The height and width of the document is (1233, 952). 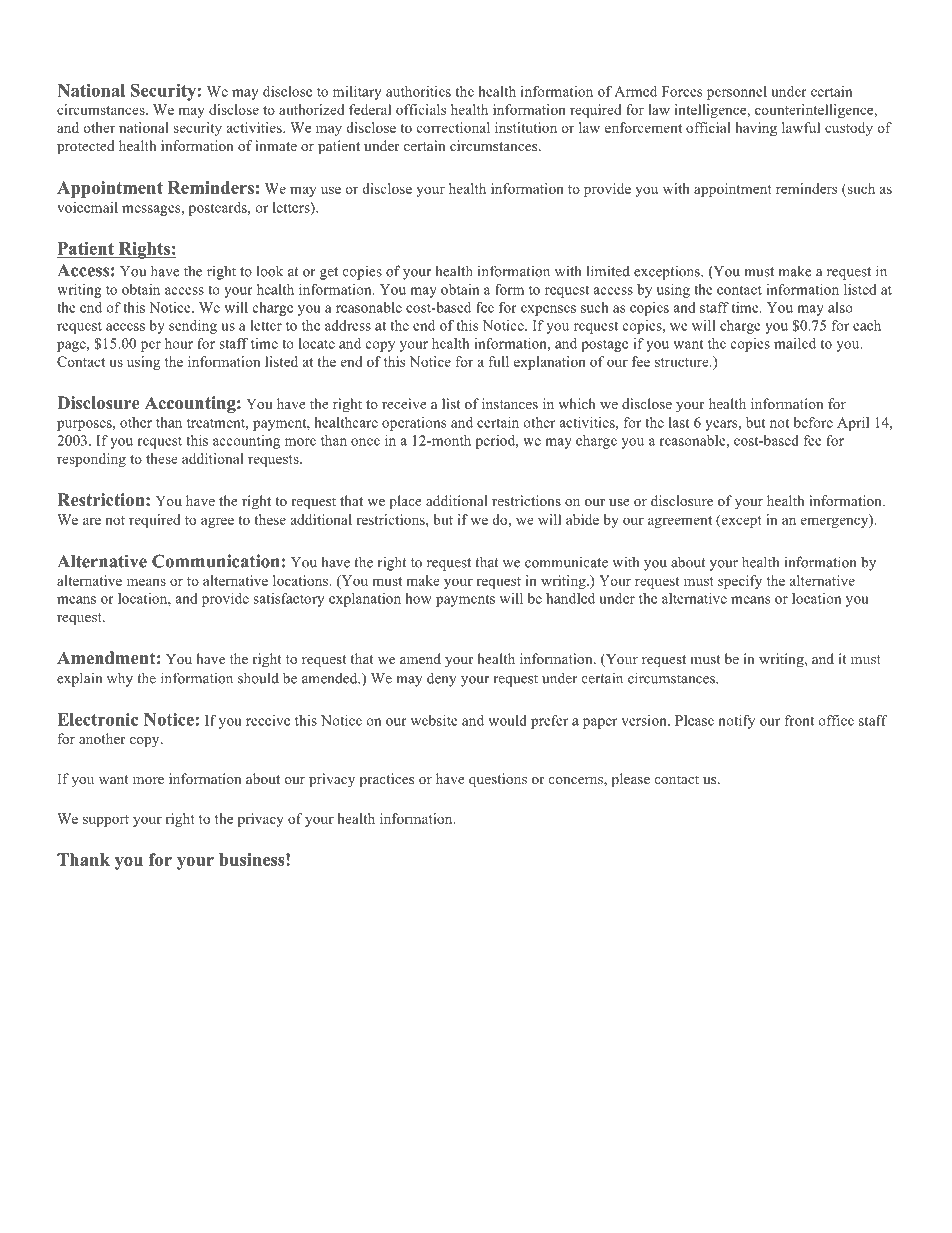 What do you see at coordinates (216, 561) in the document?
I see `Communication` at bounding box center [216, 561].
